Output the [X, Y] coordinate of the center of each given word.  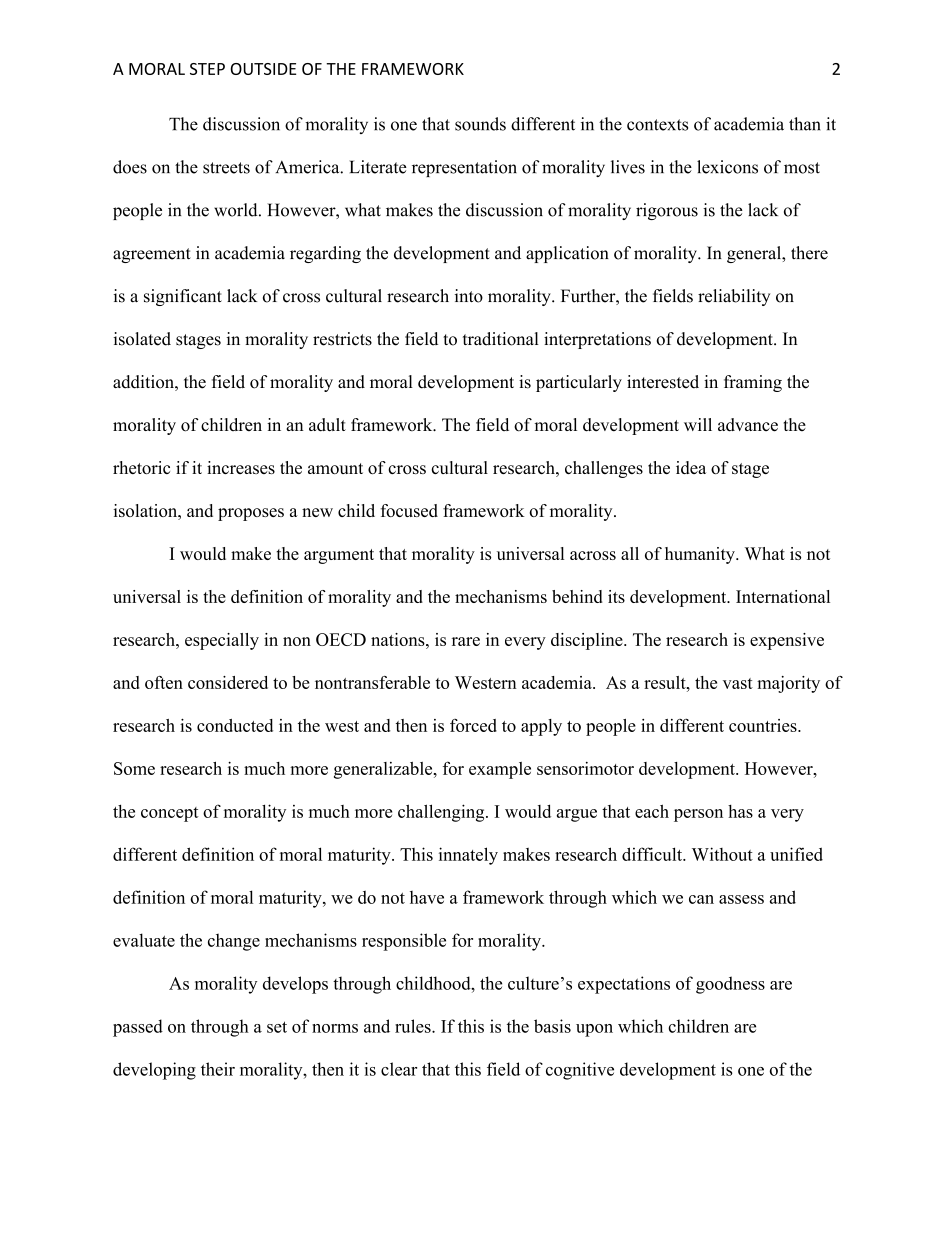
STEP [207, 69]
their [218, 1069]
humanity [701, 555]
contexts [657, 125]
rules [414, 1026]
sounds [480, 124]
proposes [251, 514]
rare [466, 641]
